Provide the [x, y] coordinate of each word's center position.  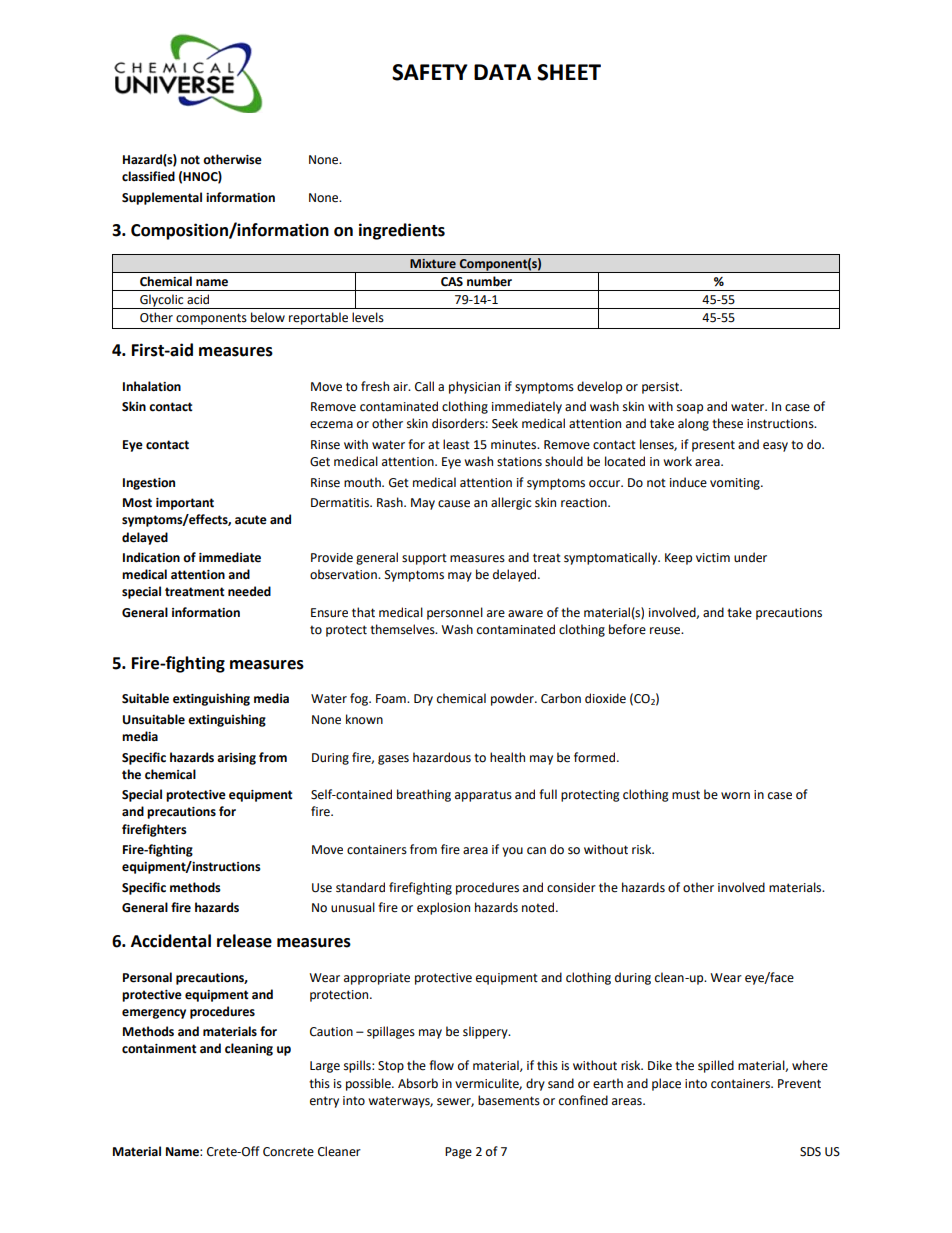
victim [713, 558]
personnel [455, 613]
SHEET [569, 72]
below [268, 317]
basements [509, 1100]
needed [249, 591]
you [512, 852]
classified [148, 176]
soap [690, 409]
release [244, 941]
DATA [502, 72]
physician [474, 387]
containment [159, 1049]
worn [735, 796]
